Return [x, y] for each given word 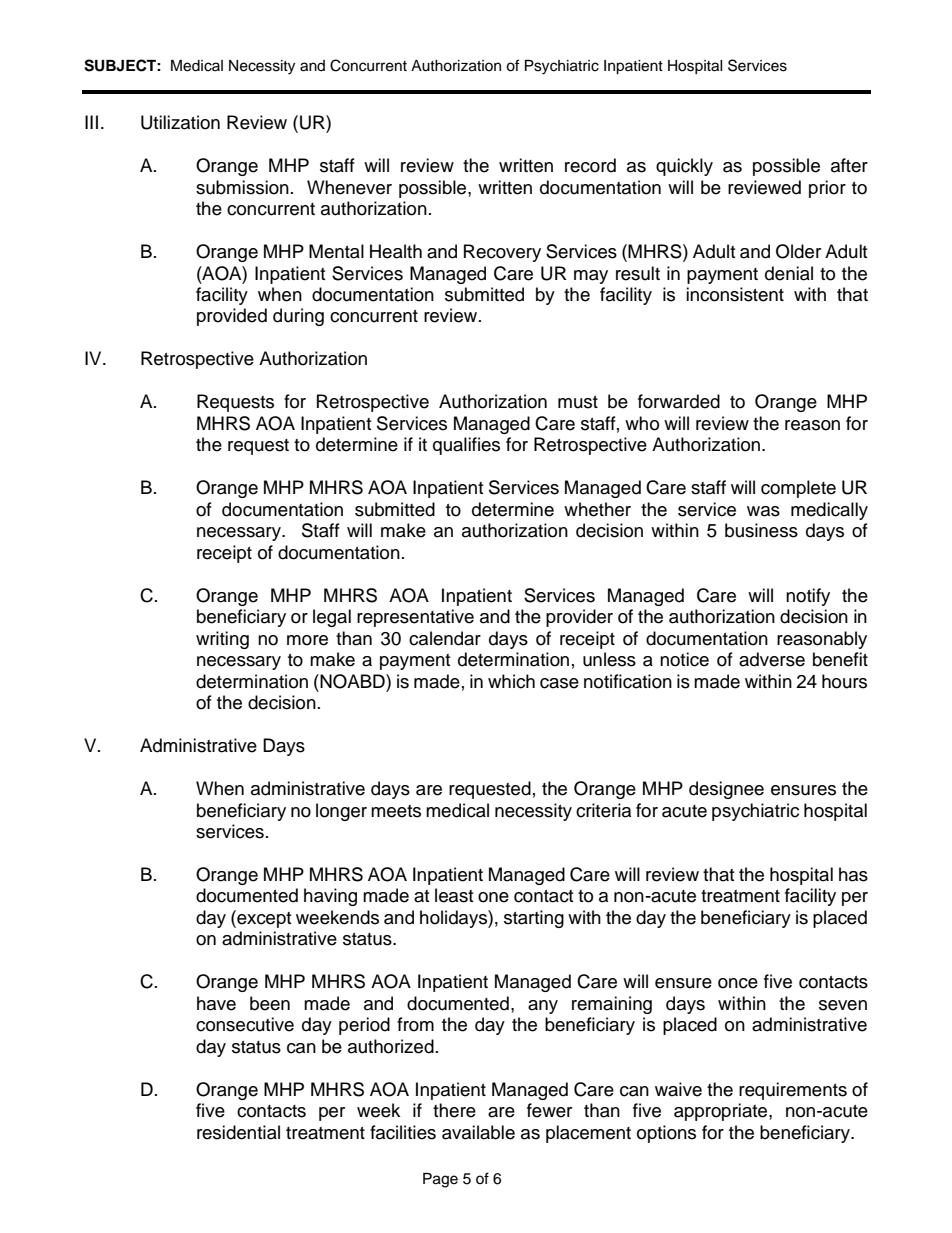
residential [238, 1132]
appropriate [722, 1112]
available [478, 1132]
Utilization [180, 122]
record [590, 165]
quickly [684, 167]
